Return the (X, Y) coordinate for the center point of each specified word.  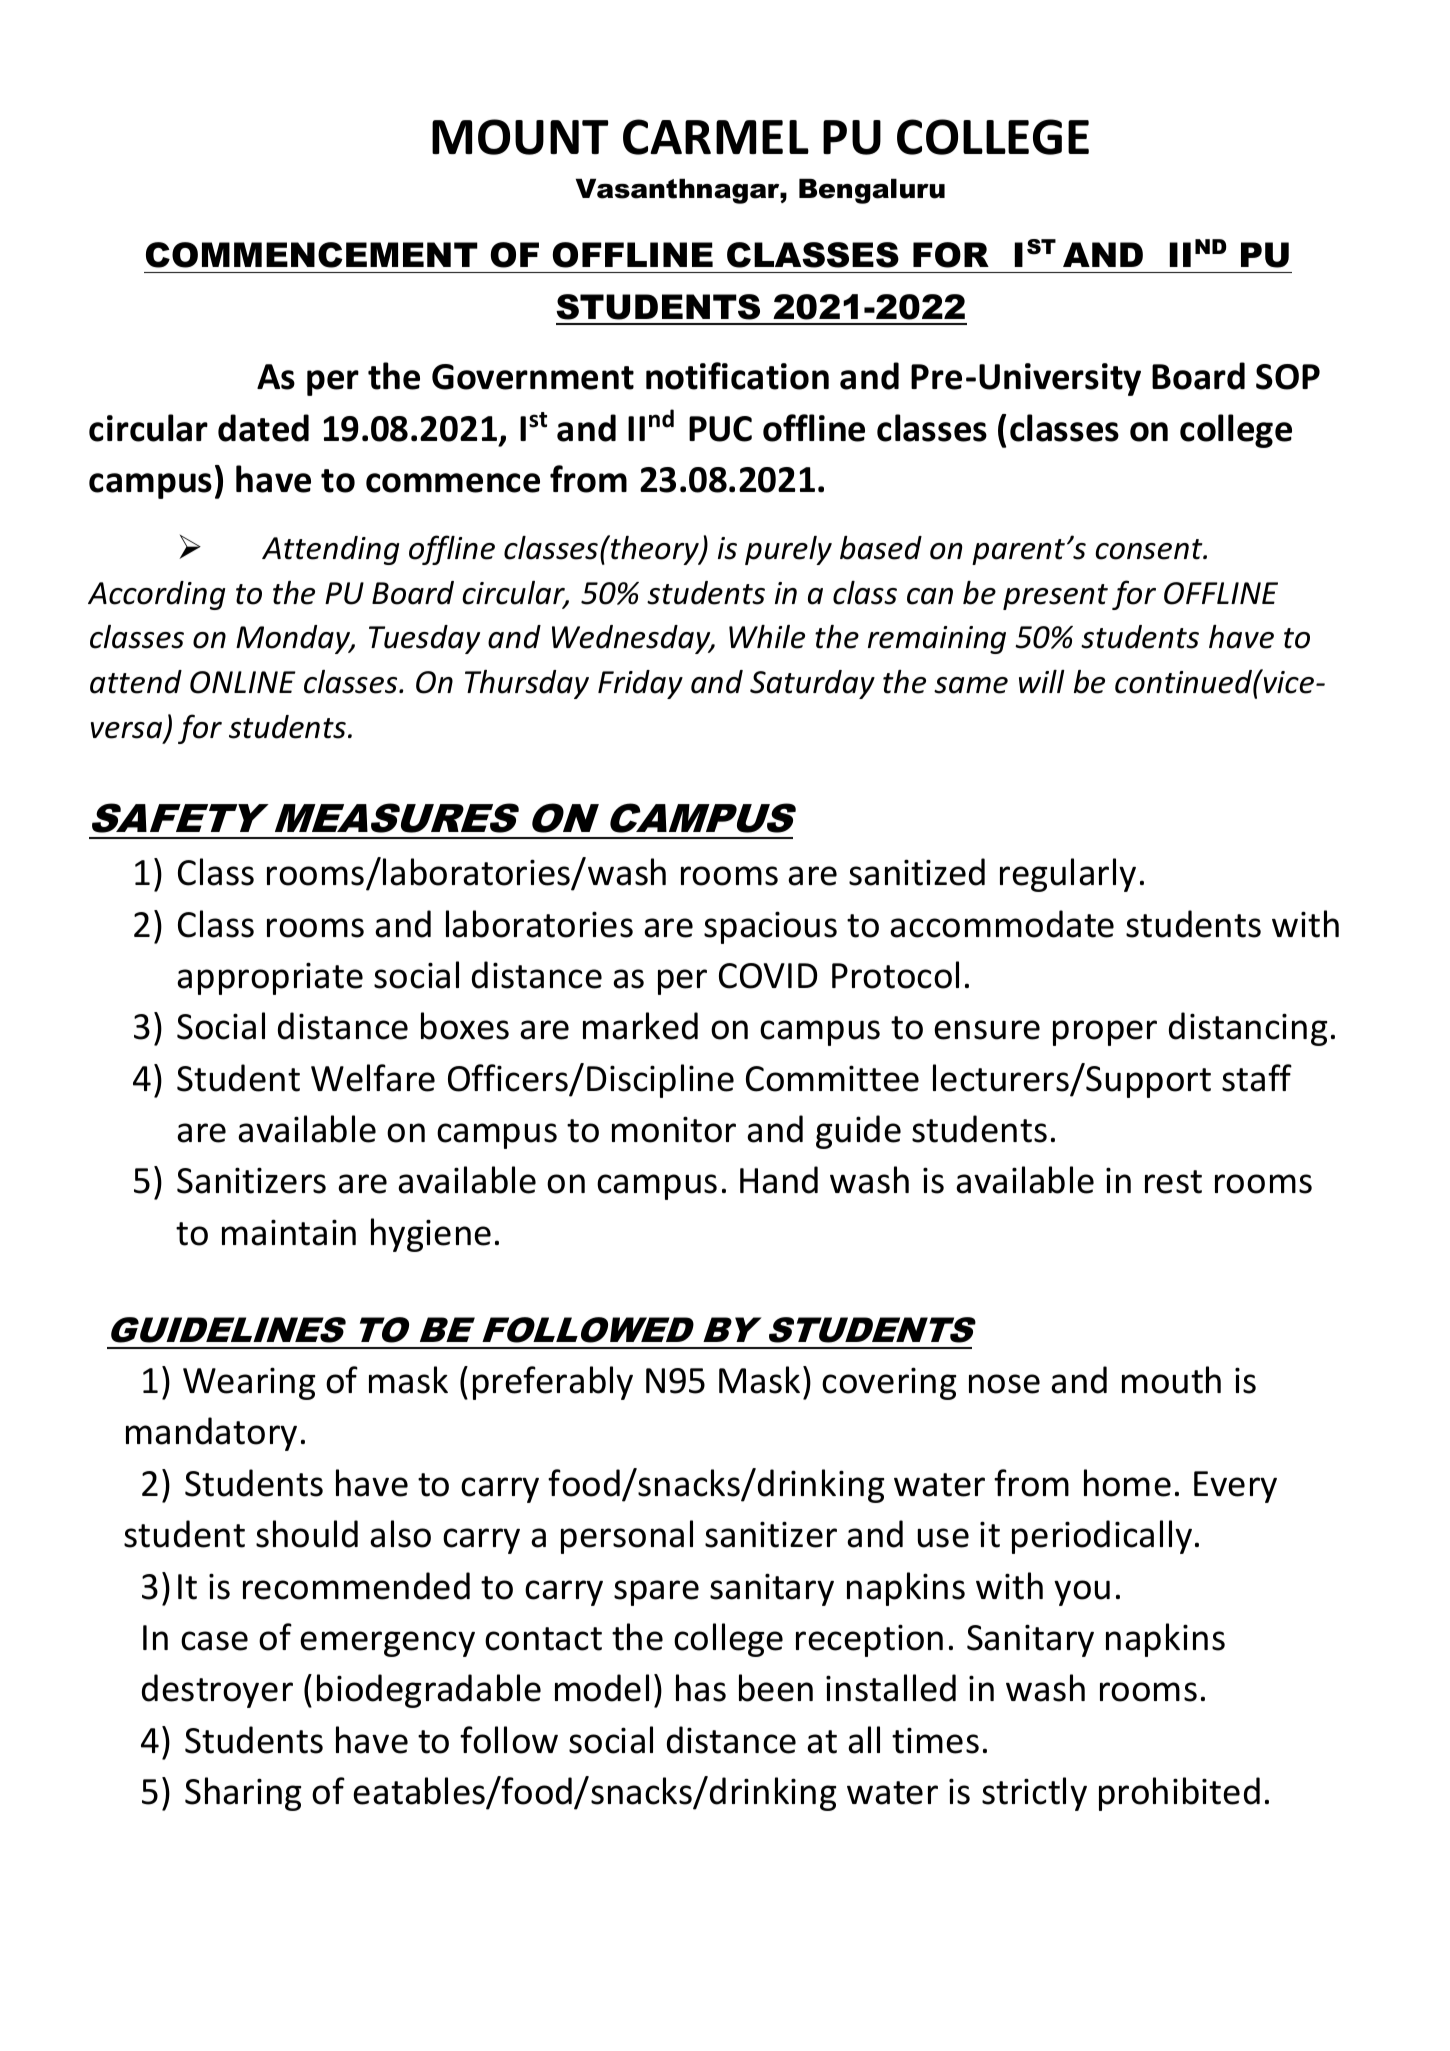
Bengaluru (872, 191)
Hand (779, 1180)
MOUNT (520, 137)
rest (1173, 1182)
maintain (289, 1232)
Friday (640, 684)
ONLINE (243, 682)
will (1042, 681)
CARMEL (716, 137)
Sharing (243, 1794)
